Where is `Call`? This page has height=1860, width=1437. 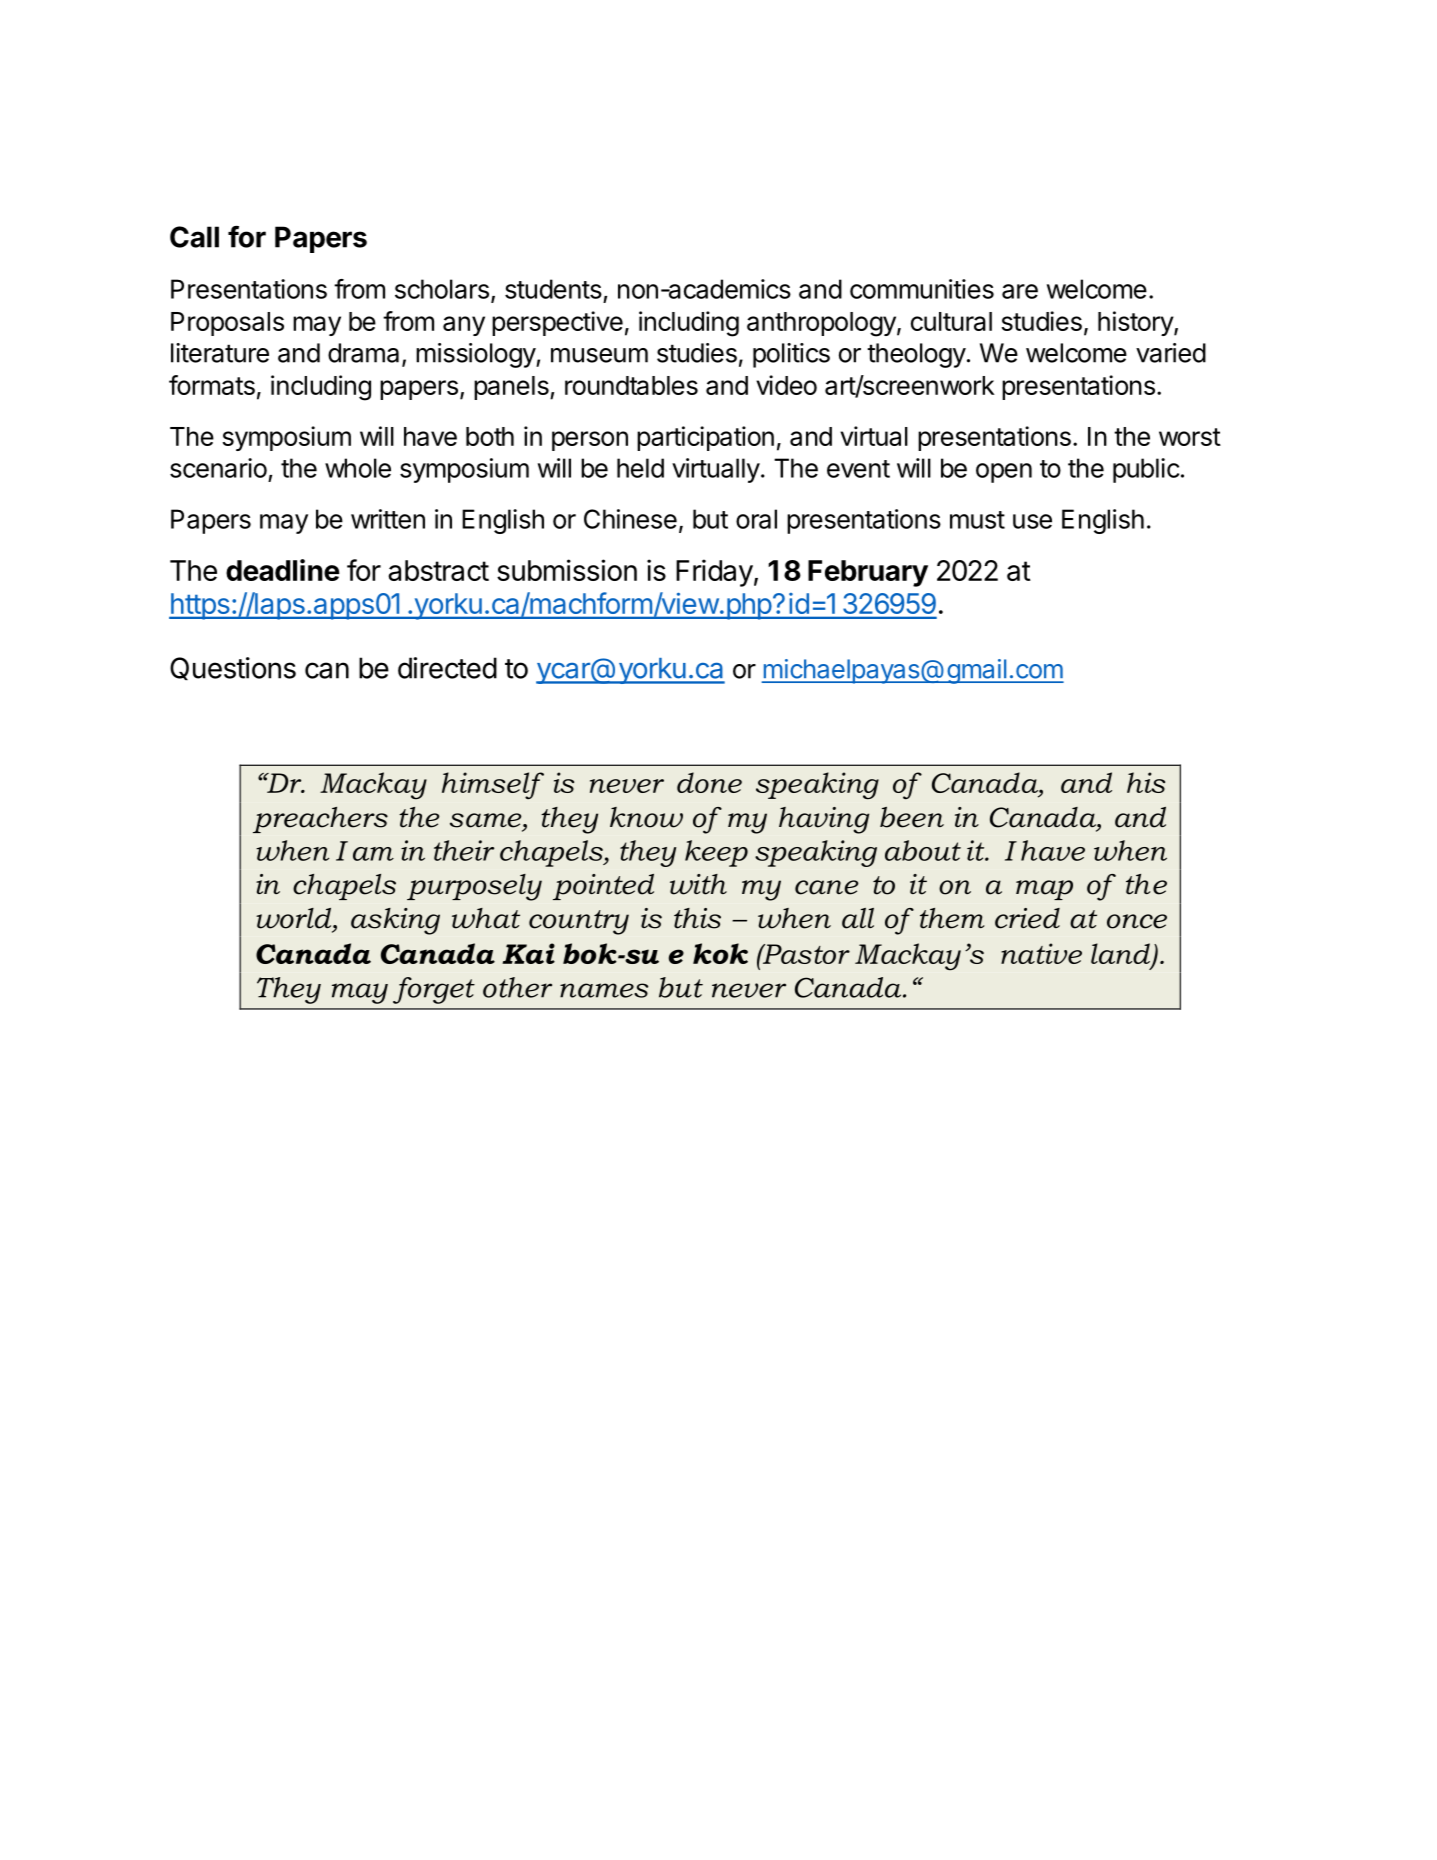
Call is located at coordinates (194, 237).
